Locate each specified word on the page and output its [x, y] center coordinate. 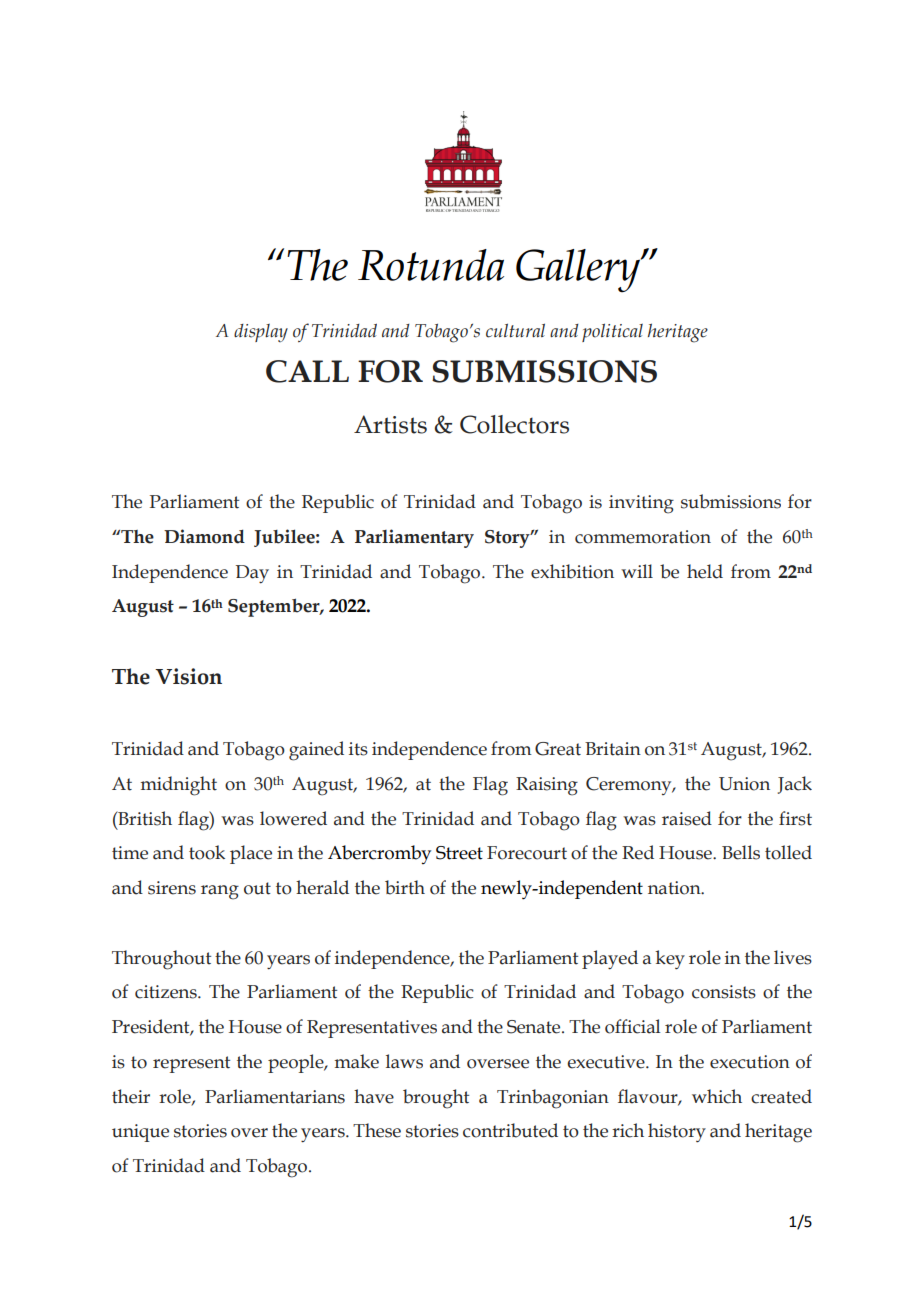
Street [459, 853]
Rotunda [431, 265]
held [705, 571]
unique [140, 1133]
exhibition [572, 571]
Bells [741, 852]
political [612, 332]
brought [436, 1099]
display [261, 333]
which [717, 1096]
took [207, 852]
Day [252, 574]
